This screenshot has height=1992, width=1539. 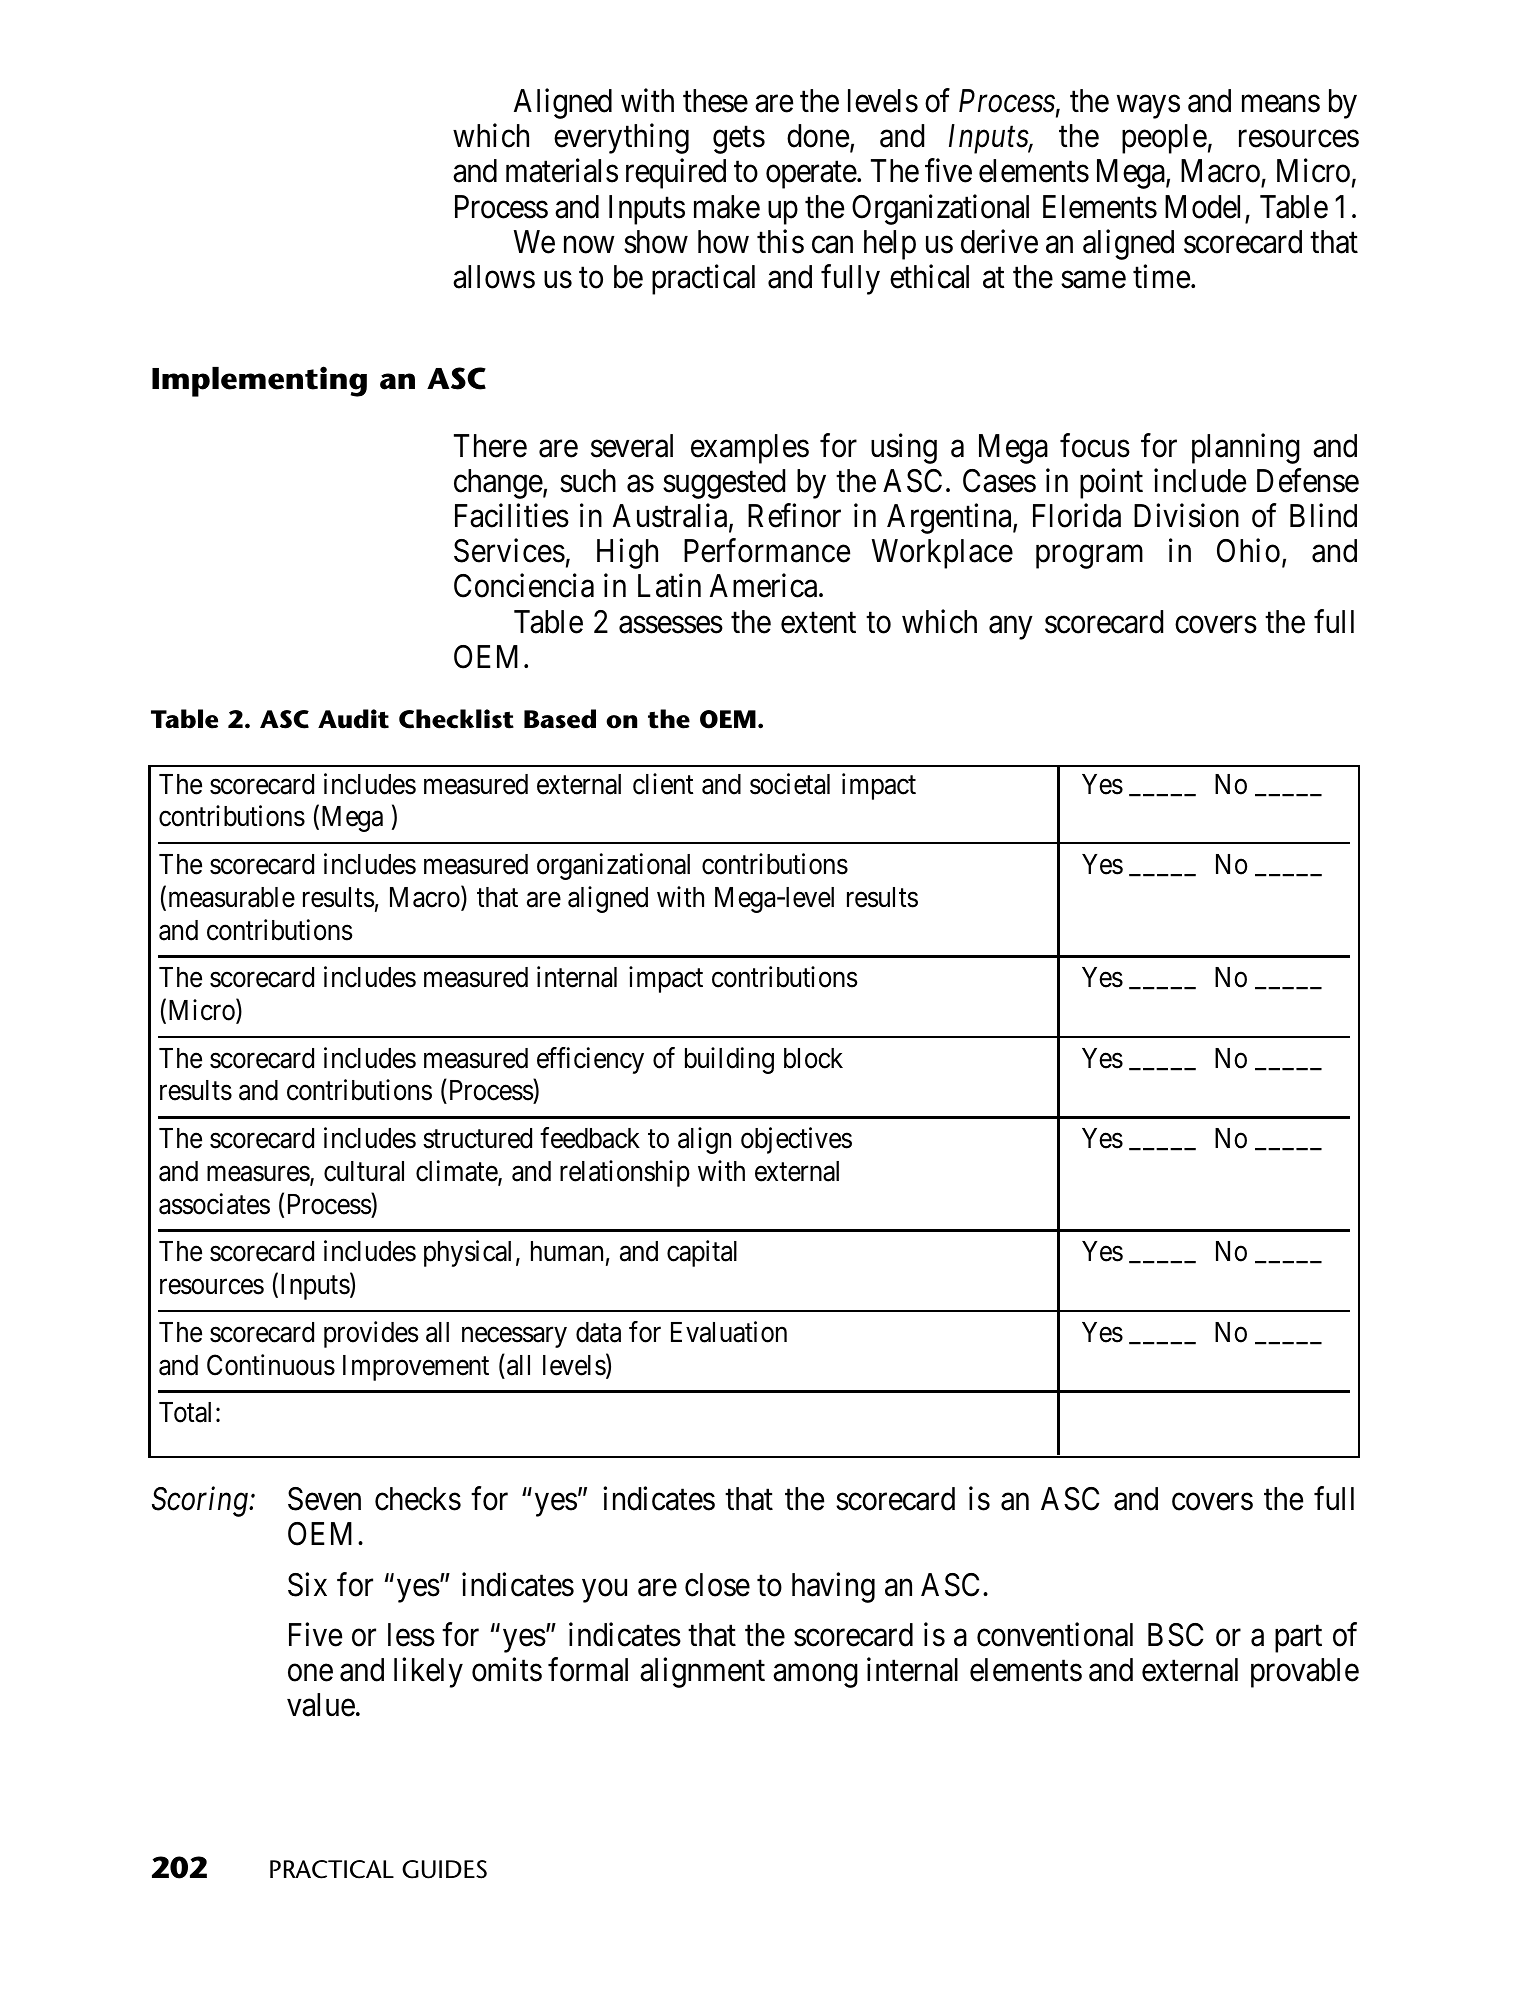 What do you see at coordinates (739, 140) in the screenshot?
I see `gets` at bounding box center [739, 140].
